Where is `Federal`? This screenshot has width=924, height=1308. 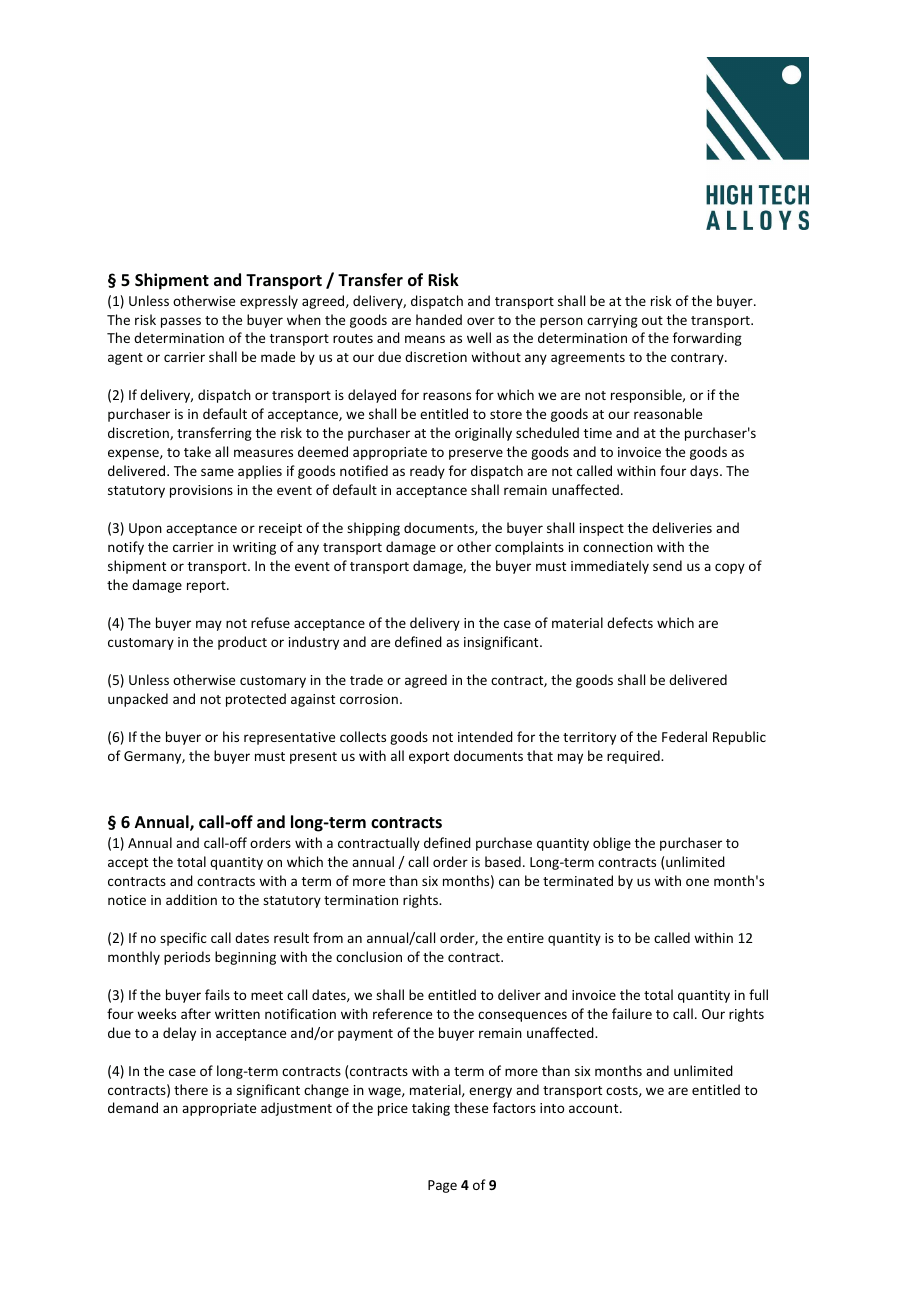
Federal is located at coordinates (684, 736).
